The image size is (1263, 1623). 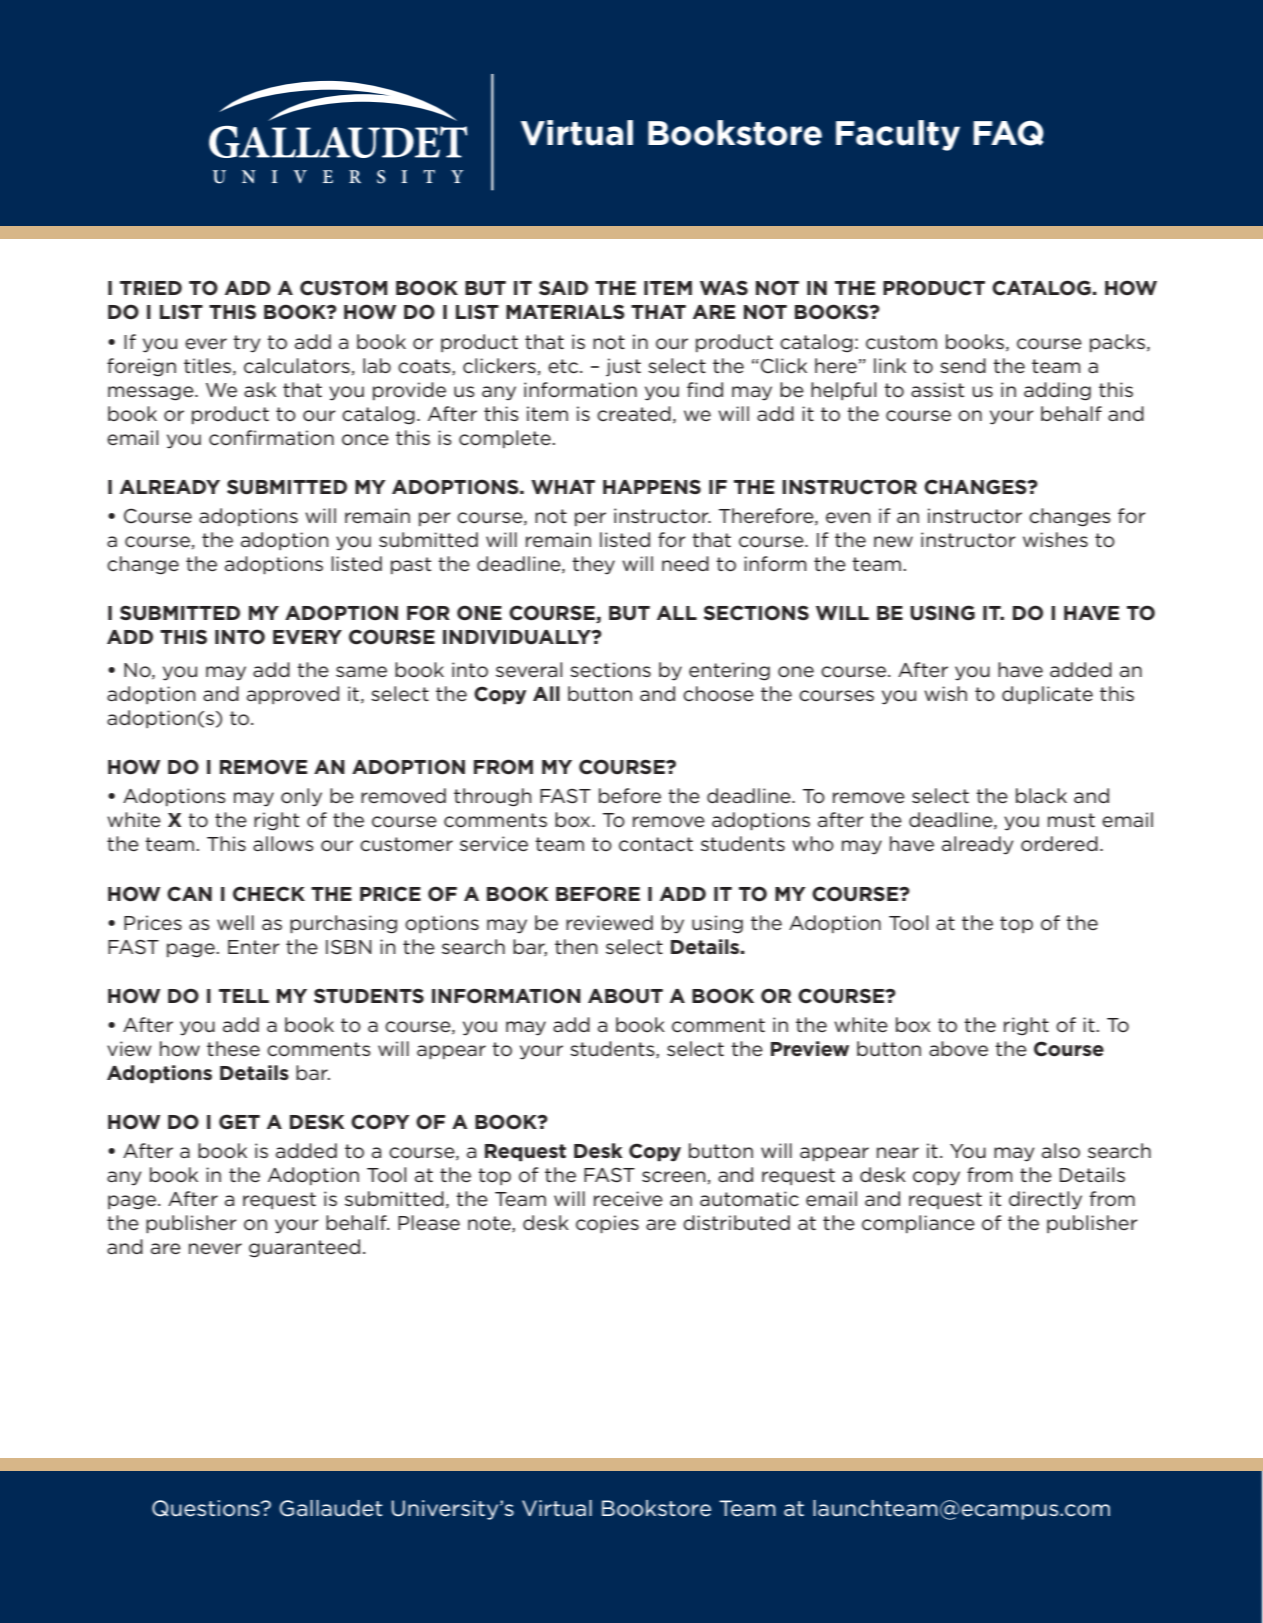 What do you see at coordinates (207, 1508) in the screenshot?
I see `Questions` at bounding box center [207, 1508].
